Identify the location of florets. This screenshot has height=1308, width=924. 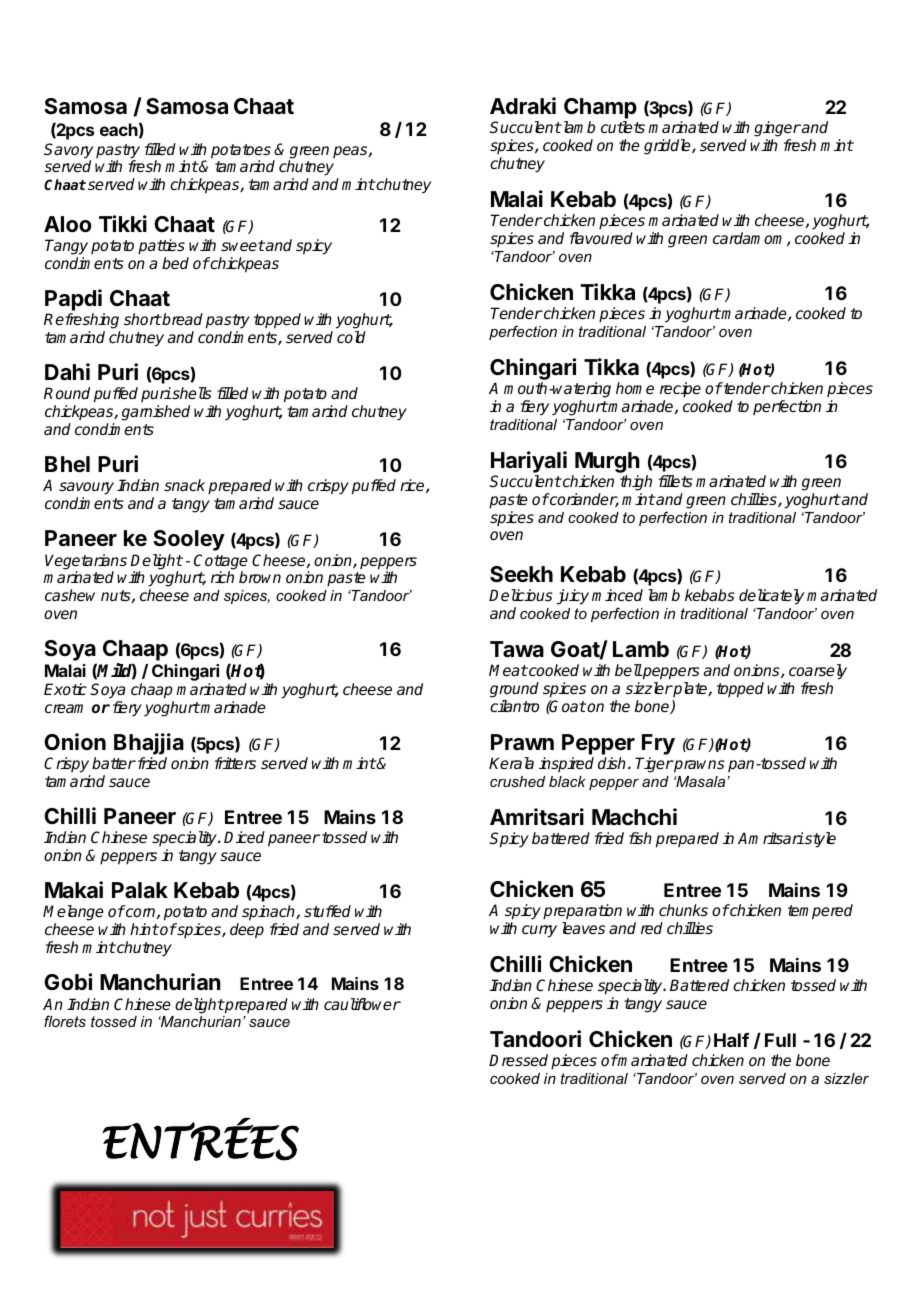
(65, 1021).
